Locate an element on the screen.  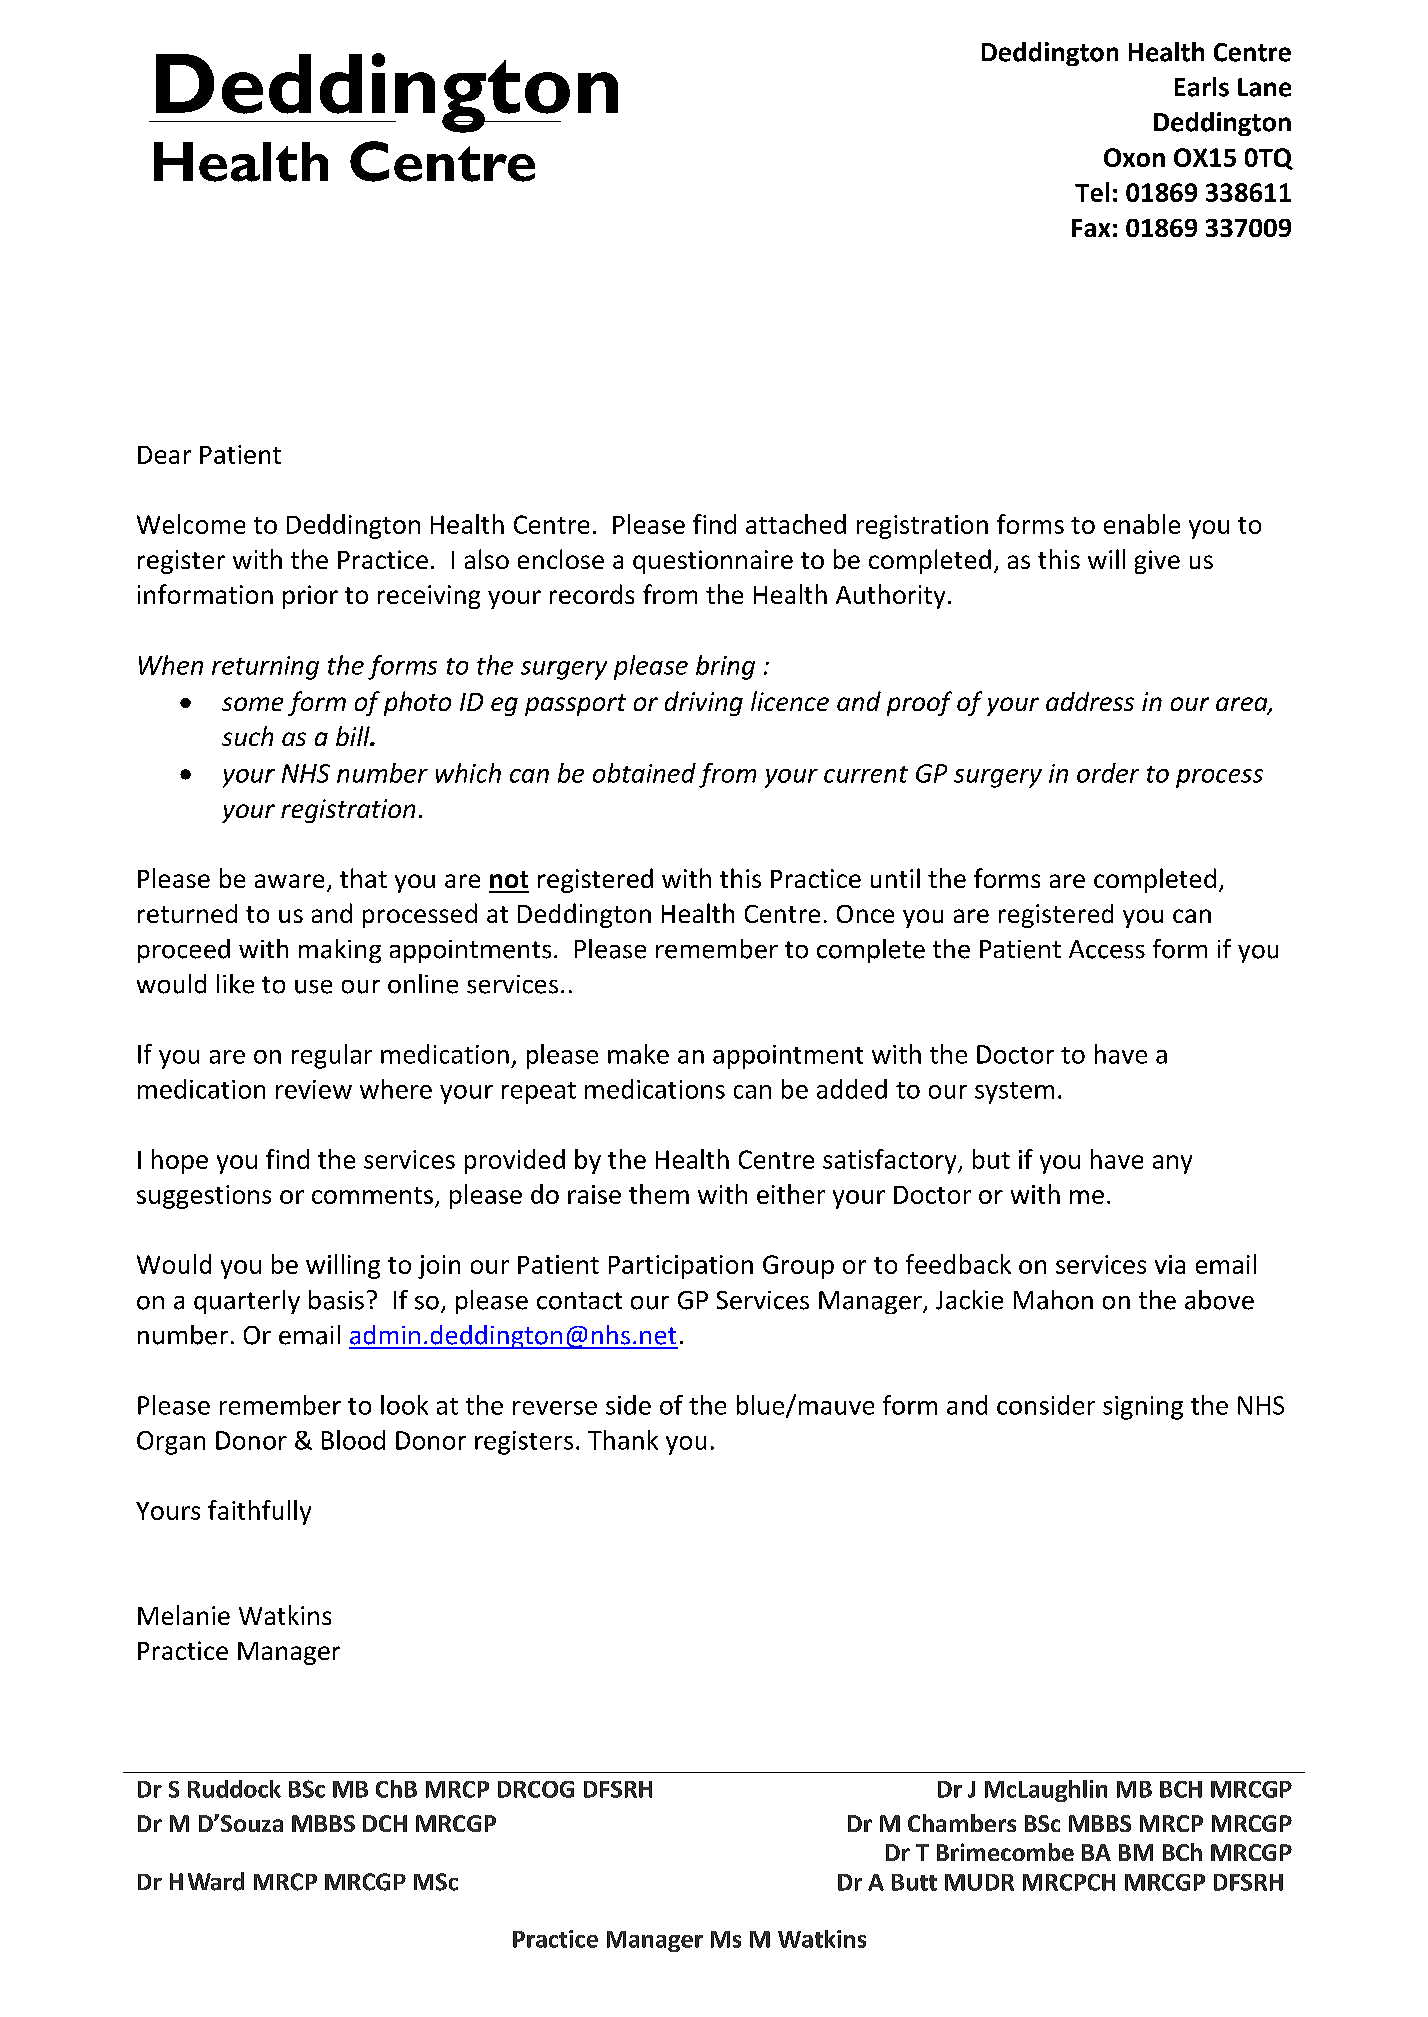
Chambers is located at coordinates (962, 1823).
